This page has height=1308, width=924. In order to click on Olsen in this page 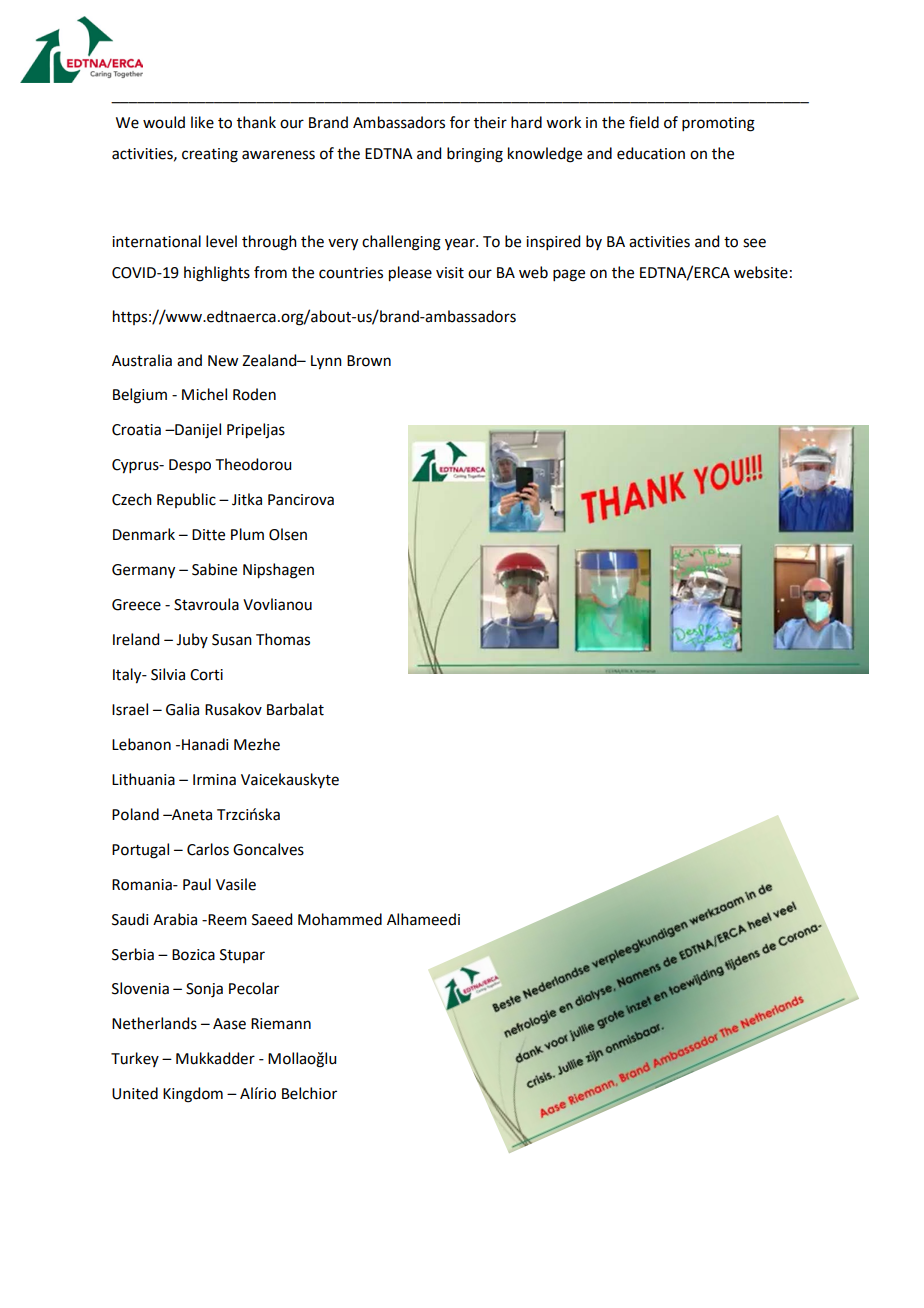, I will do `click(288, 534)`.
